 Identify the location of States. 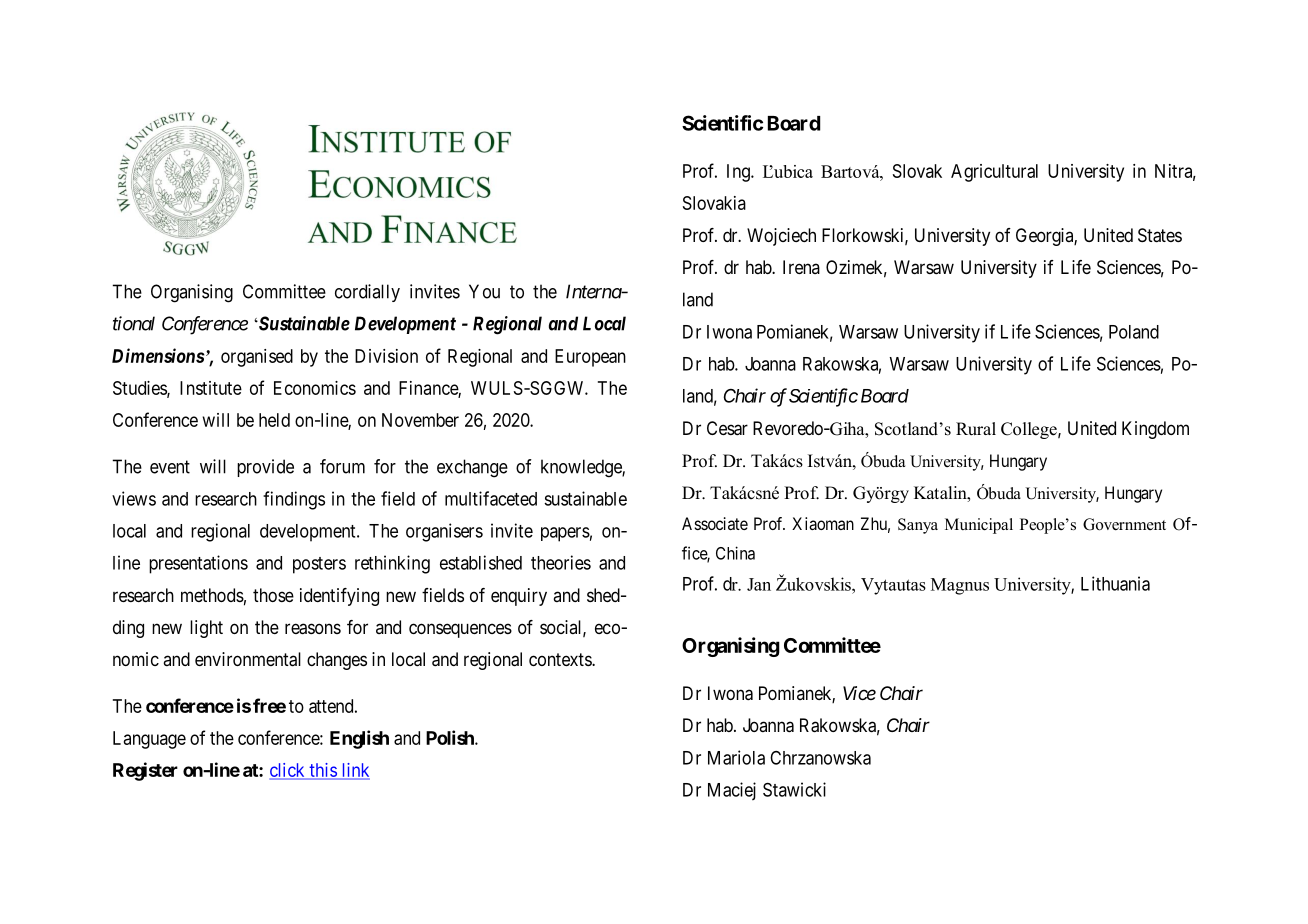
(1160, 235).
